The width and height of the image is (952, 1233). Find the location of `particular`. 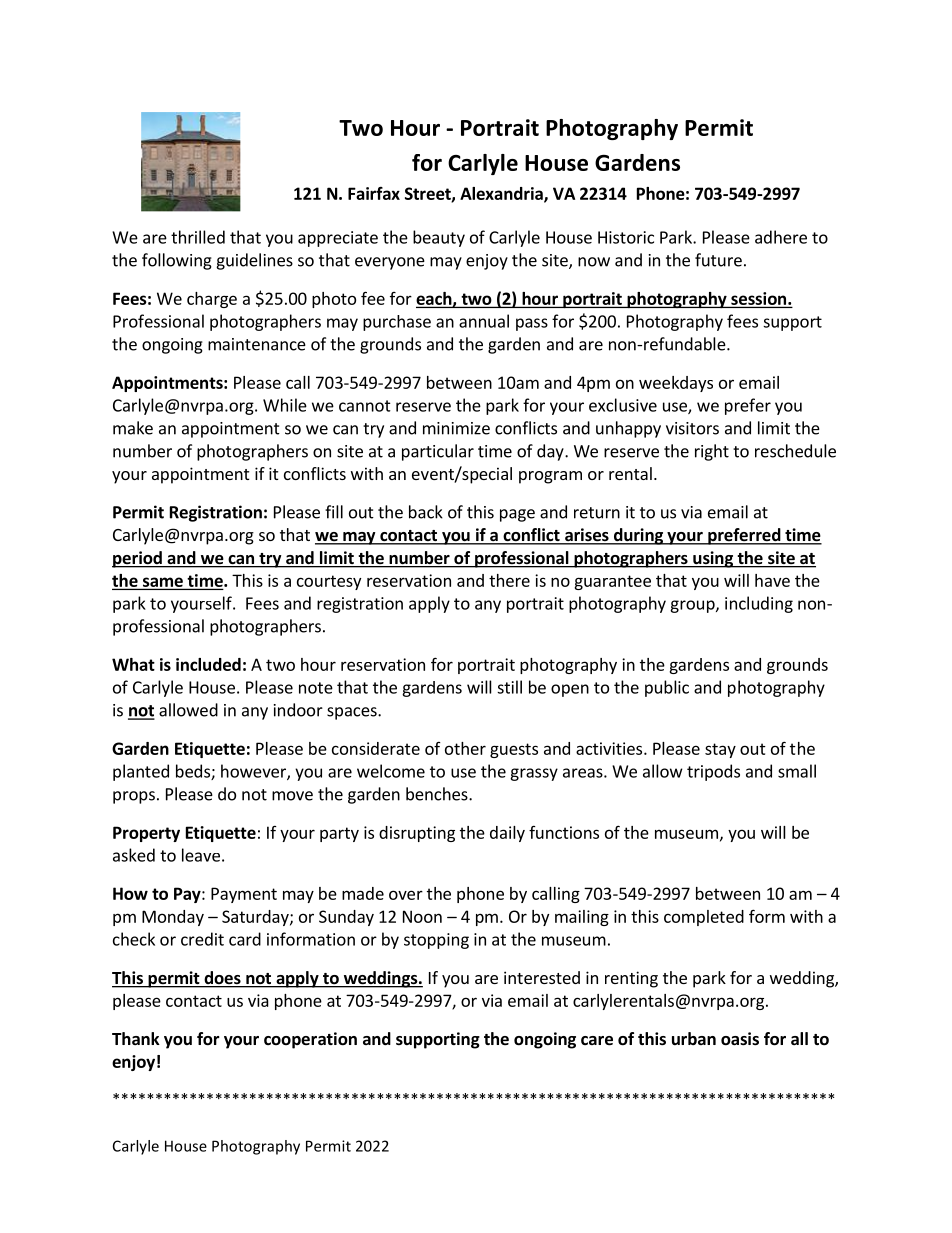

particular is located at coordinates (438, 452).
